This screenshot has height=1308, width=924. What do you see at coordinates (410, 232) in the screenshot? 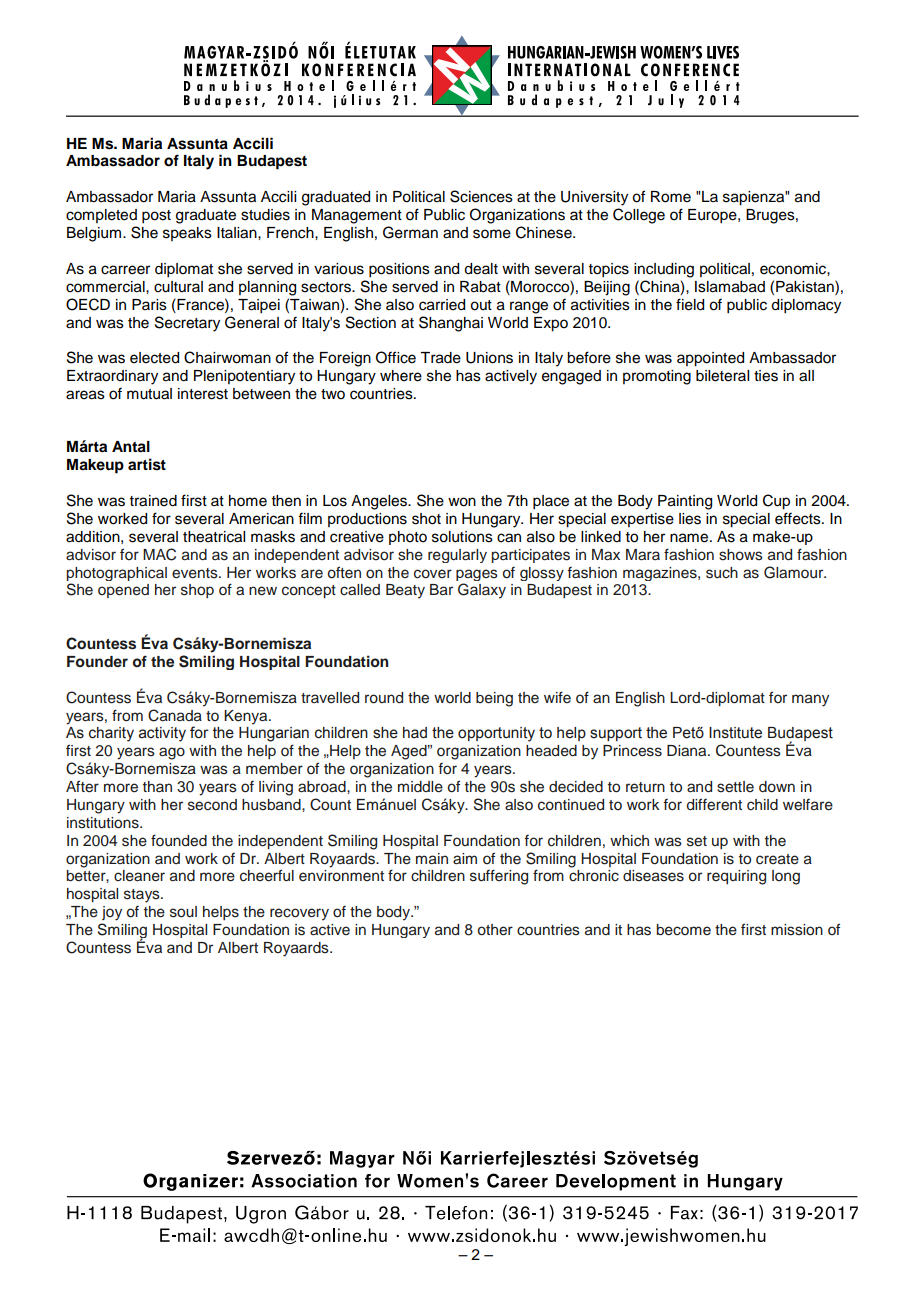
I see `German` at bounding box center [410, 232].
